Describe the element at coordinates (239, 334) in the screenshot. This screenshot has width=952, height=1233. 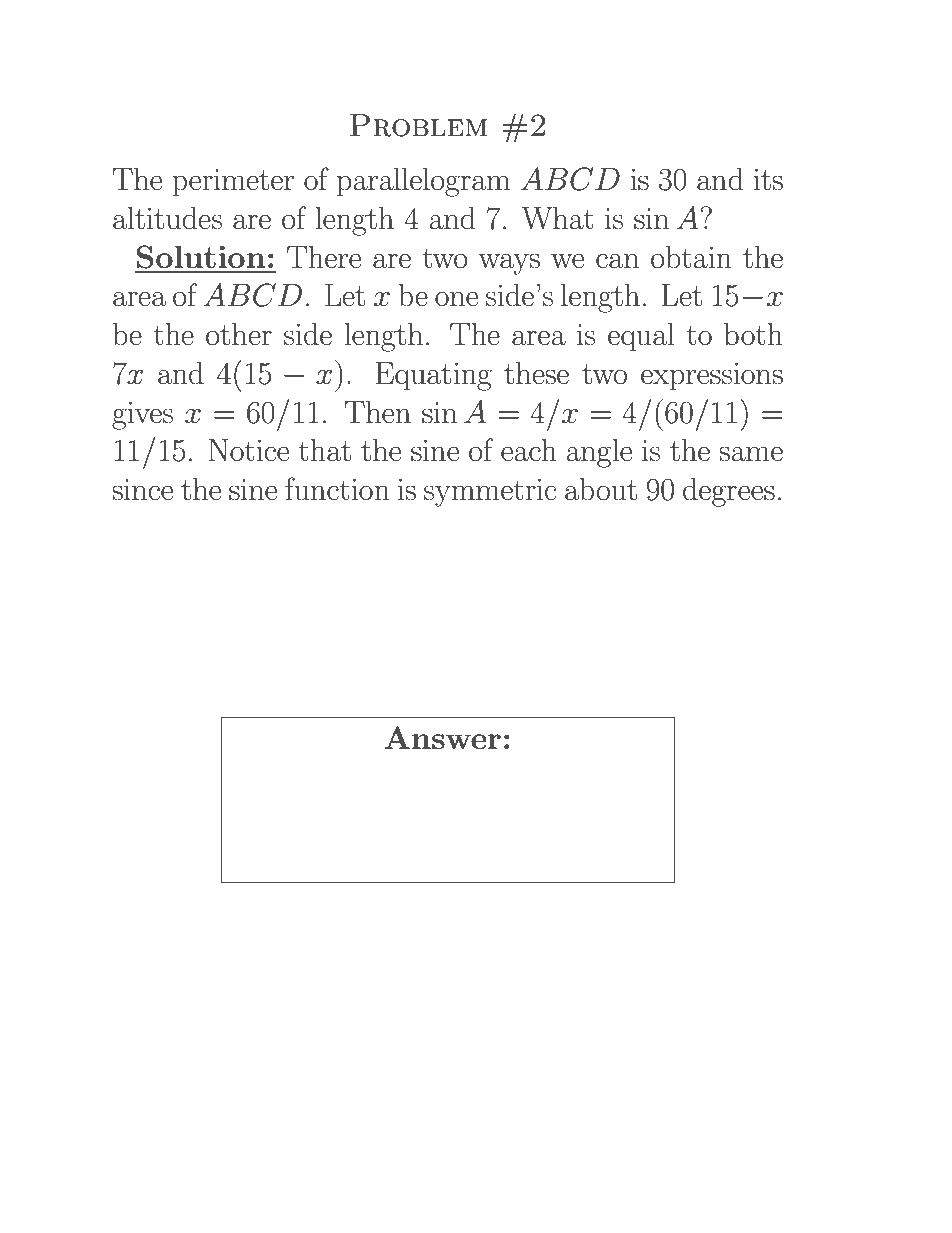
I see `other` at that location.
